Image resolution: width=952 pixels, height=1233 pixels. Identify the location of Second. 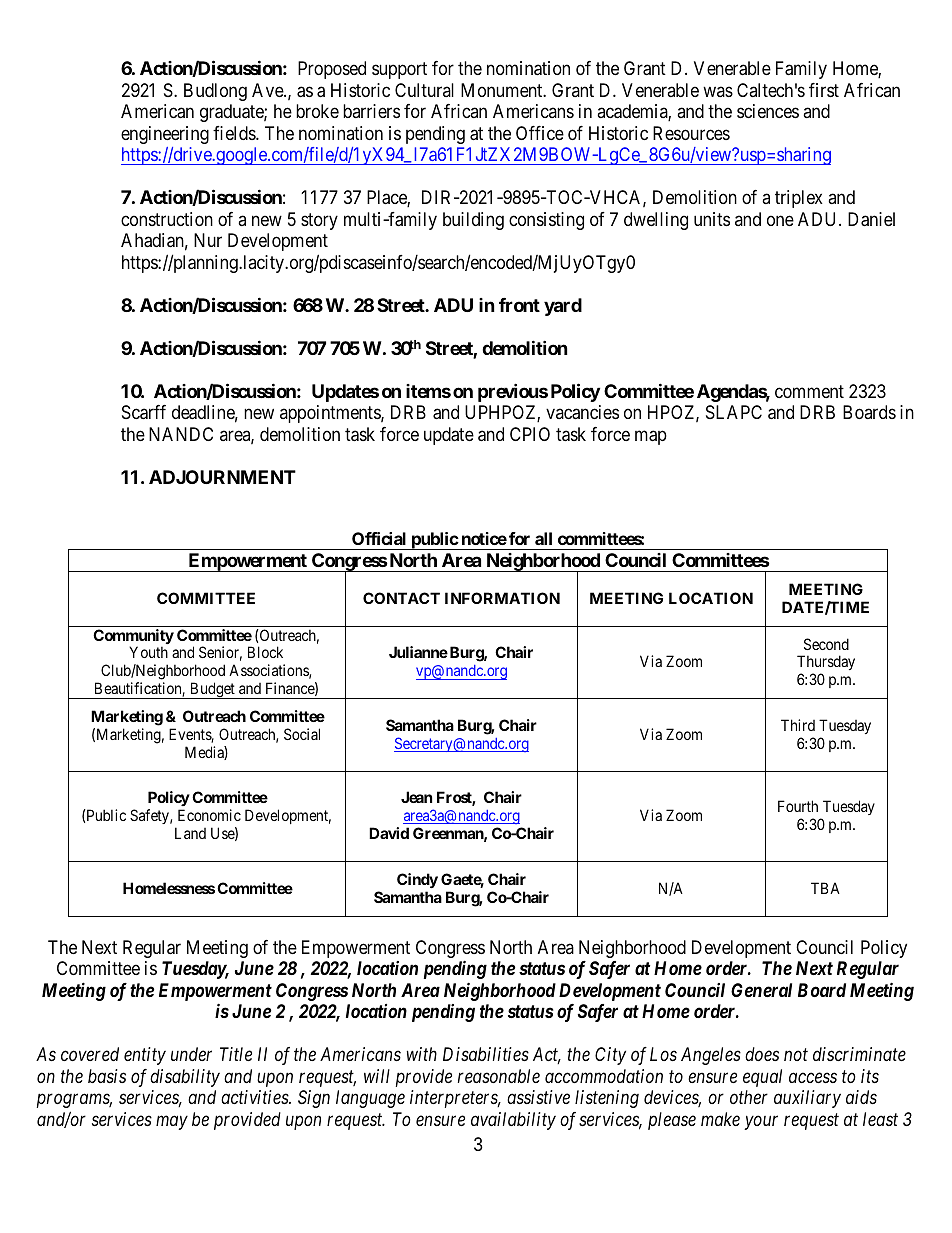
(826, 644).
